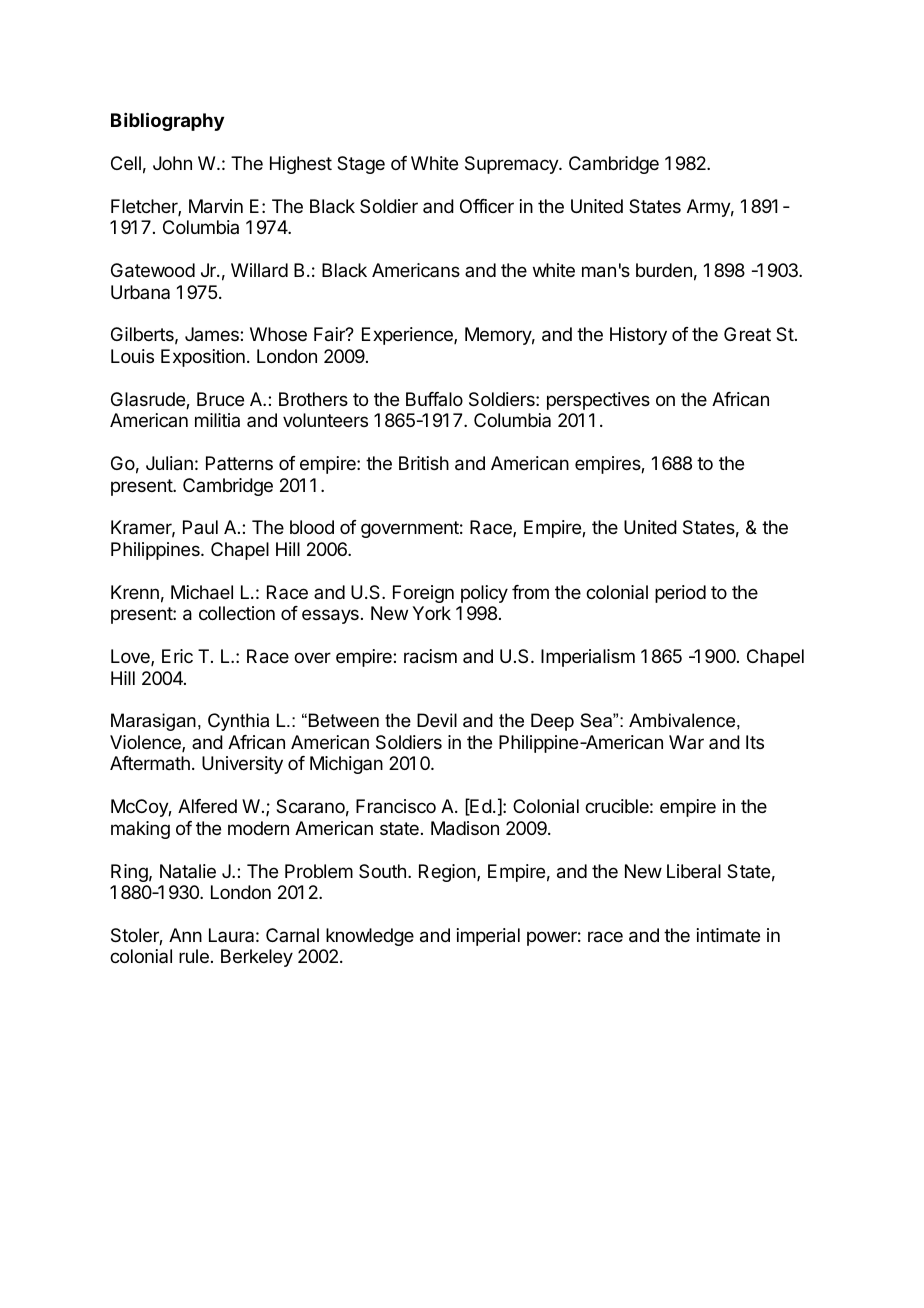 This page has width=924, height=1308. Describe the element at coordinates (185, 935) in the page. I see `Ann` at that location.
